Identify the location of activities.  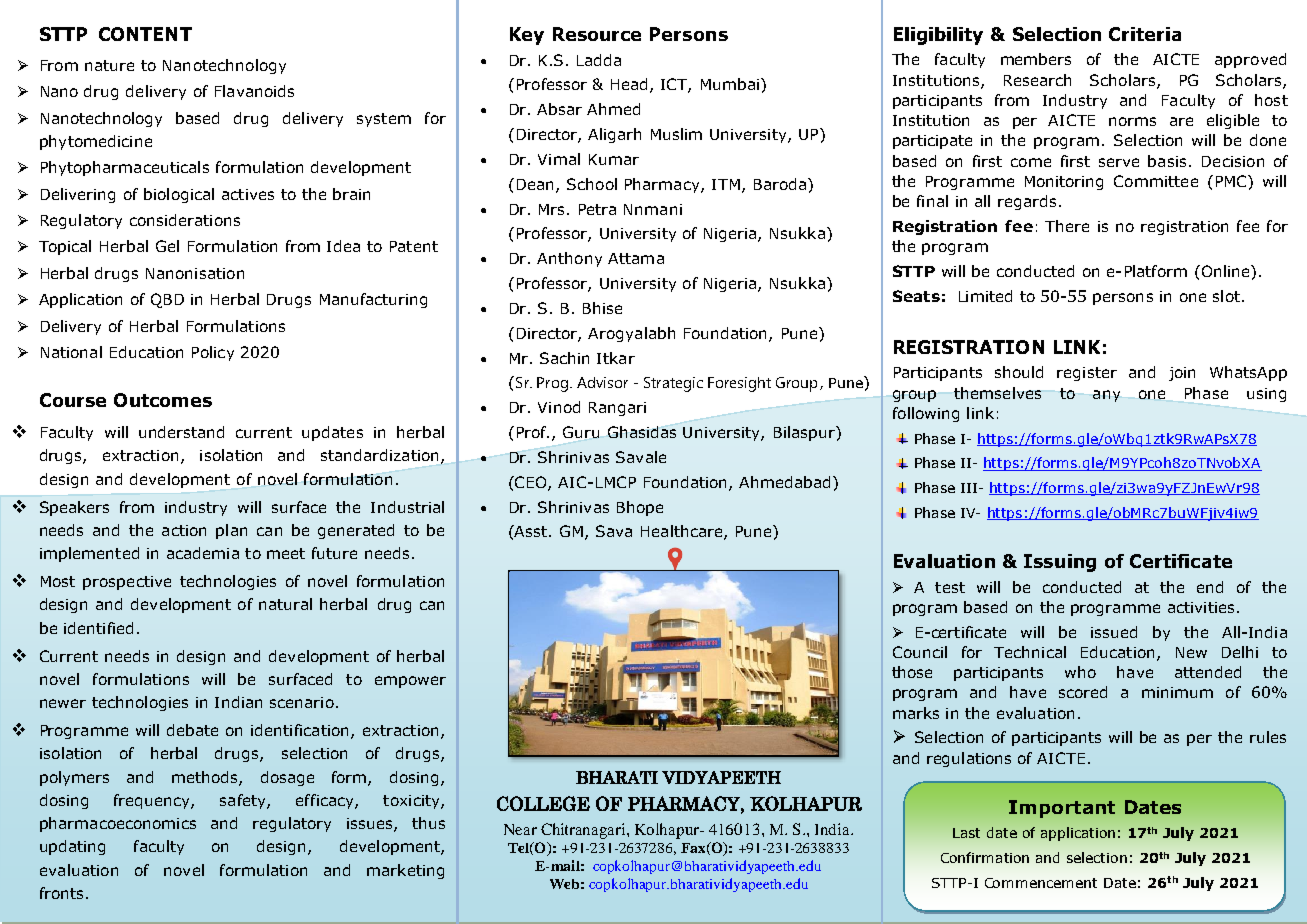
(1201, 607).
